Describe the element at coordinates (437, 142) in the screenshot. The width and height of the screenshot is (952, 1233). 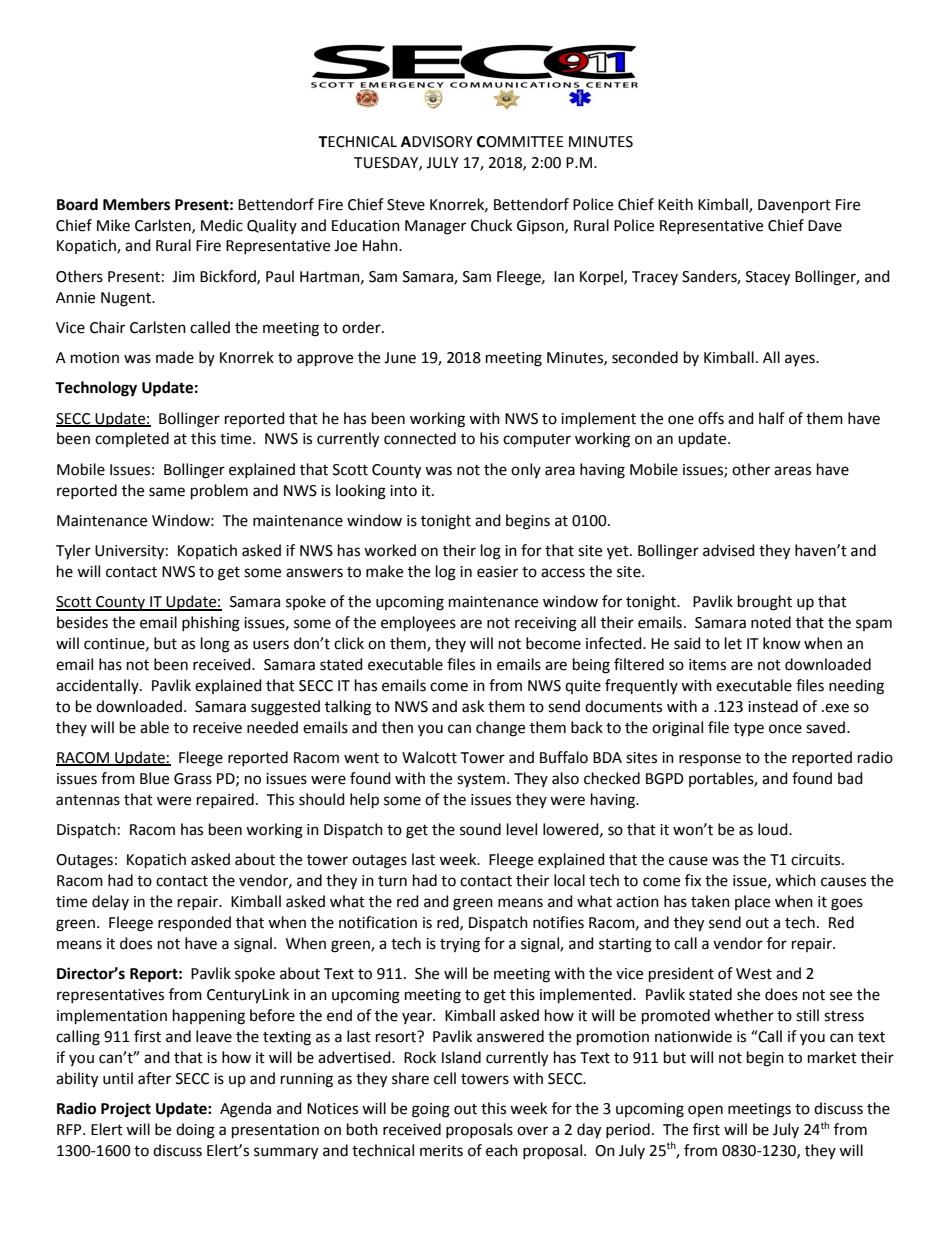
I see `ADVISORY` at that location.
